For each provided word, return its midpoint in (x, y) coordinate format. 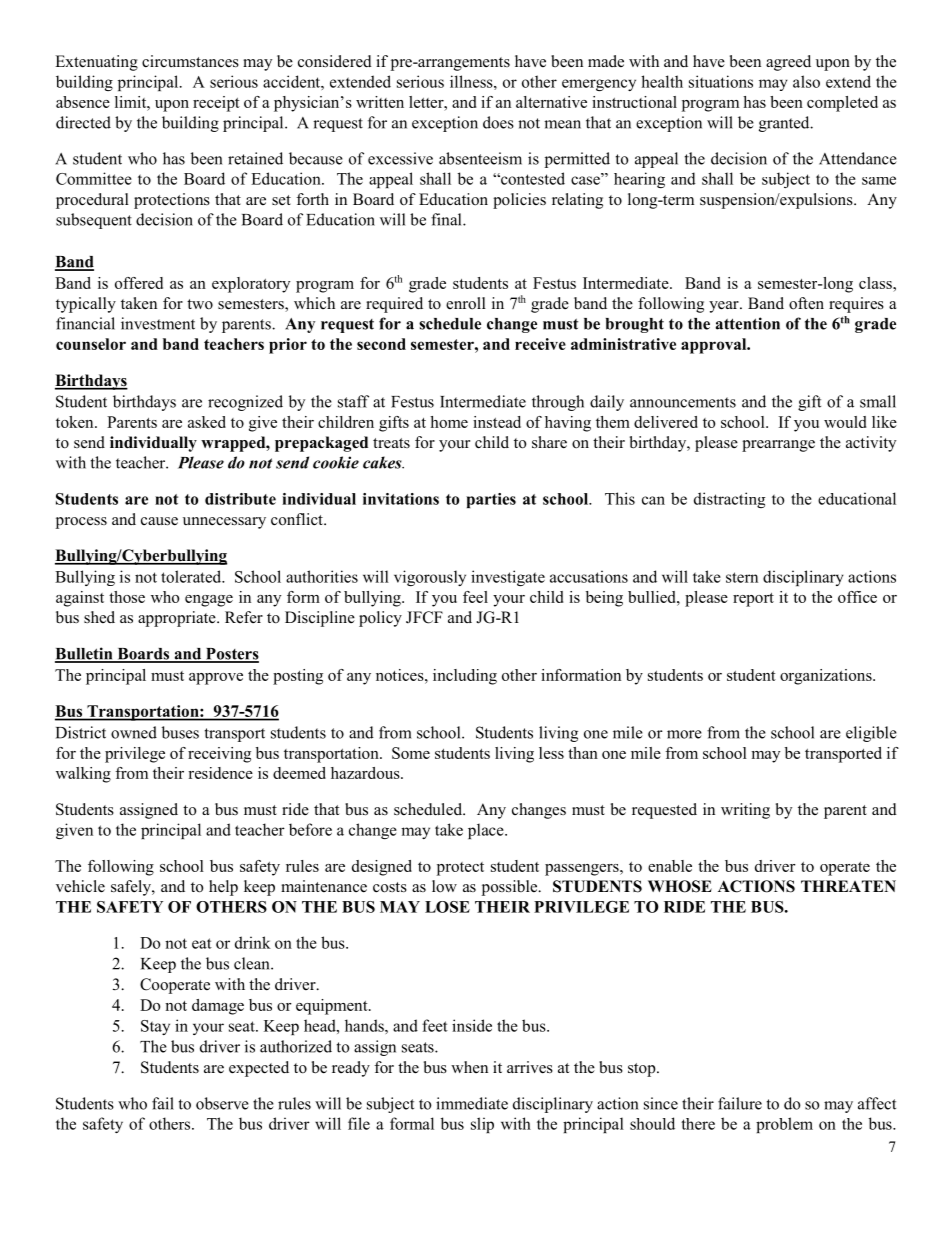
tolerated (192, 576)
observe (222, 1103)
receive (540, 344)
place (487, 831)
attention (748, 323)
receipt (216, 104)
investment (158, 323)
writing (745, 811)
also (806, 81)
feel (475, 597)
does (498, 122)
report (753, 600)
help (223, 888)
